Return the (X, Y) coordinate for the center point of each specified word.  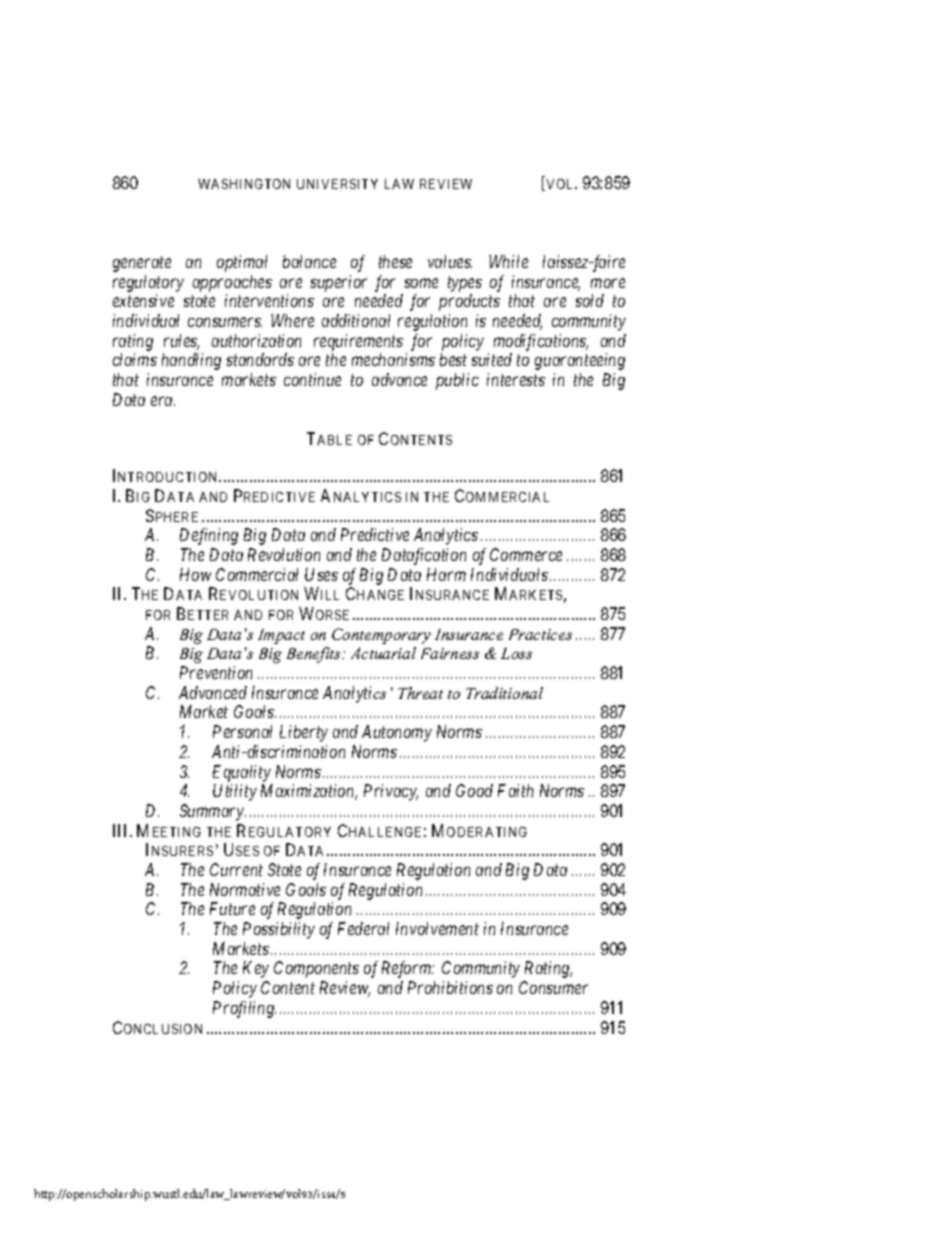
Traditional (504, 693)
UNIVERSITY (337, 184)
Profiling (244, 1009)
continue (312, 379)
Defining (209, 536)
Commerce (526, 554)
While (508, 261)
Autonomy (397, 733)
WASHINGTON (244, 184)
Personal (242, 731)
